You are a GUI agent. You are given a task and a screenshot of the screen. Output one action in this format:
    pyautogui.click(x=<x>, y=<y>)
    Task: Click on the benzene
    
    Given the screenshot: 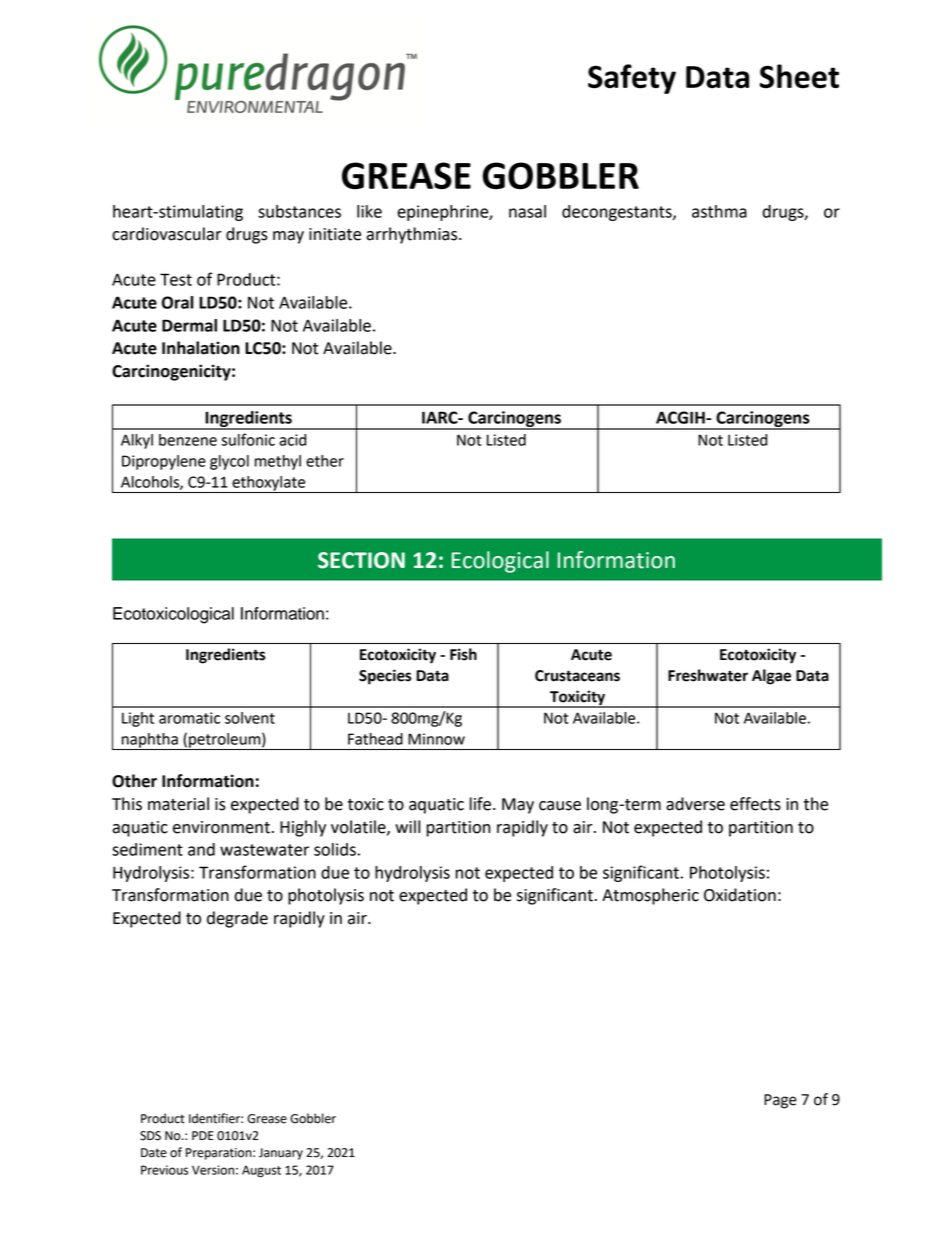 What is the action you would take?
    pyautogui.click(x=188, y=440)
